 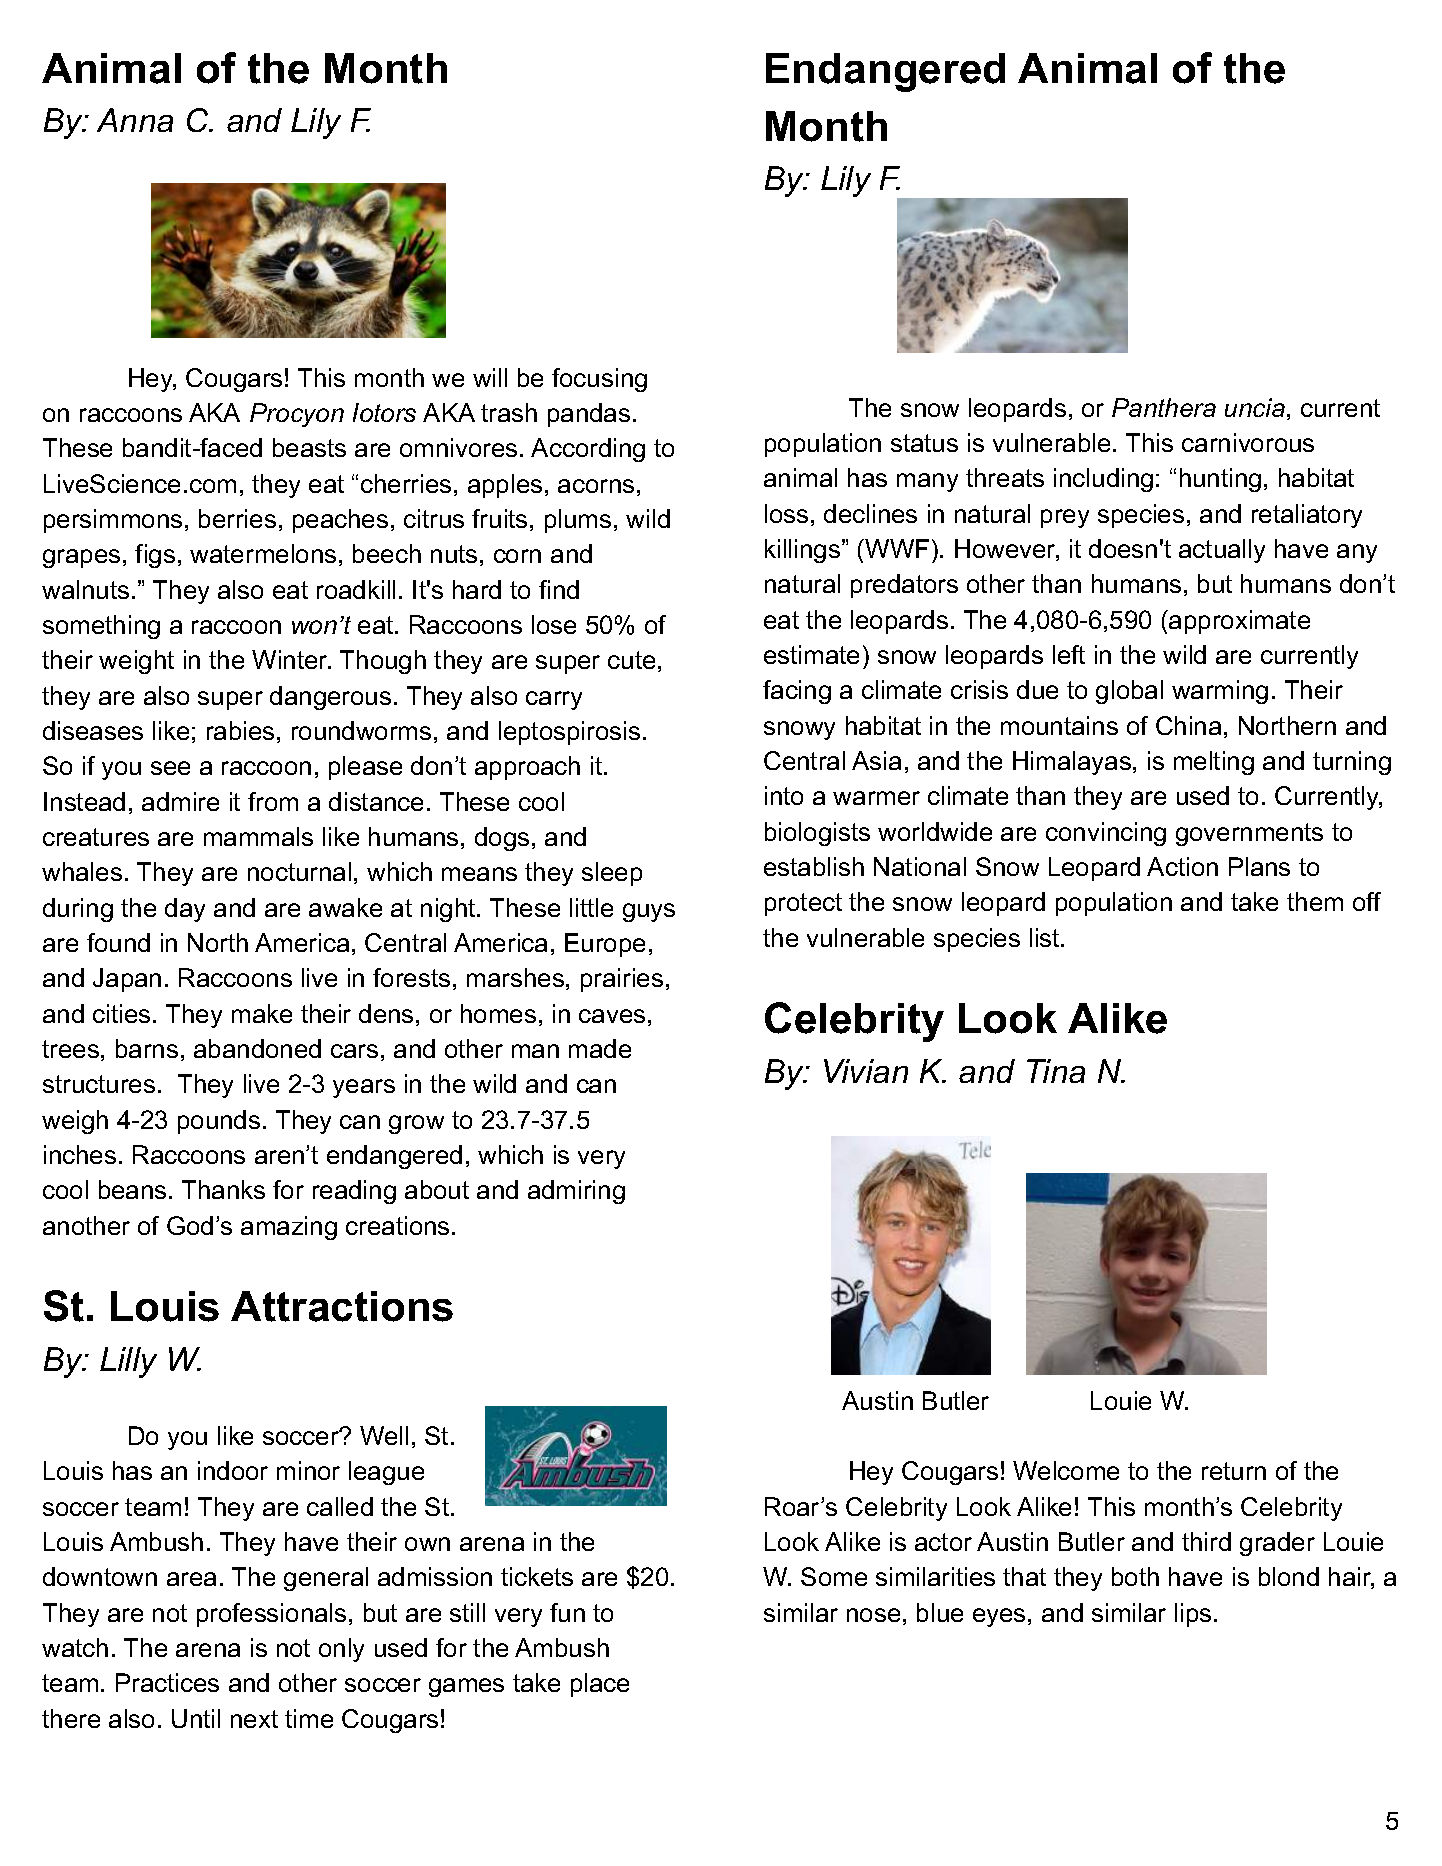 What do you see at coordinates (135, 120) in the screenshot?
I see `Anna` at bounding box center [135, 120].
